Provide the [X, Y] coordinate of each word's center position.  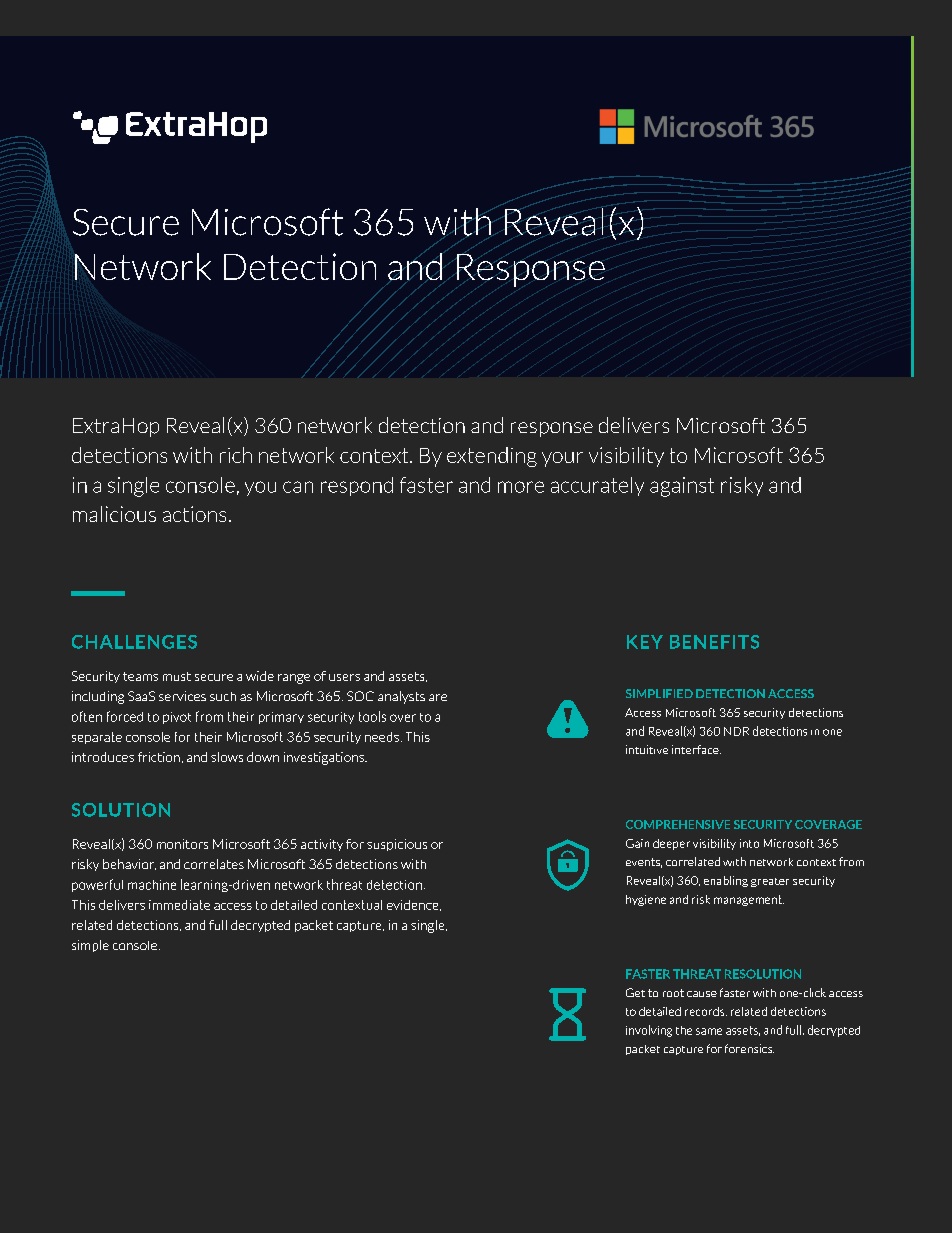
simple [90, 946]
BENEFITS [714, 642]
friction [159, 757]
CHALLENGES [134, 642]
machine [152, 885]
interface [696, 749]
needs [382, 737]
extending [492, 457]
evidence [414, 905]
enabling [726, 881]
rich [236, 455]
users [344, 677]
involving [649, 1031]
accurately [597, 486]
